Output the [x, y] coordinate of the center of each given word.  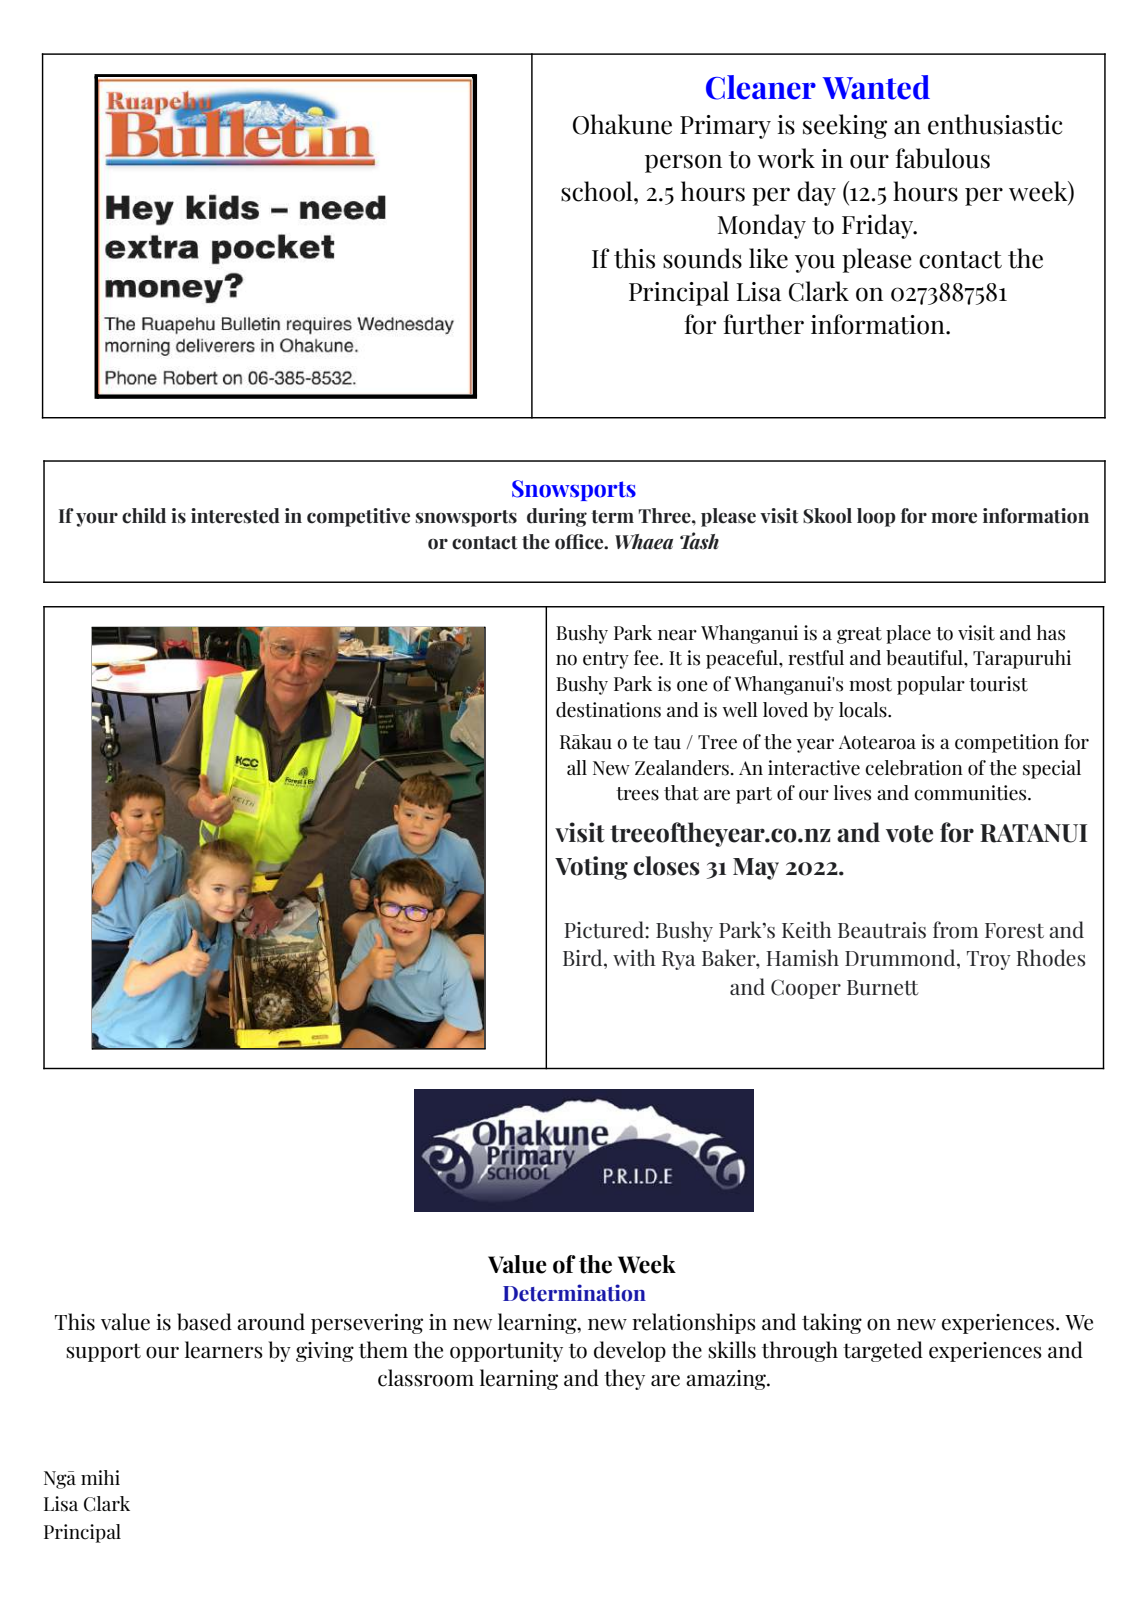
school [598, 191]
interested [235, 516]
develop [630, 1351]
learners [224, 1350]
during [557, 517]
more [954, 518]
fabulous [942, 158]
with [634, 958]
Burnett [882, 988]
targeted [883, 1351]
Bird [584, 958]
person [683, 163]
